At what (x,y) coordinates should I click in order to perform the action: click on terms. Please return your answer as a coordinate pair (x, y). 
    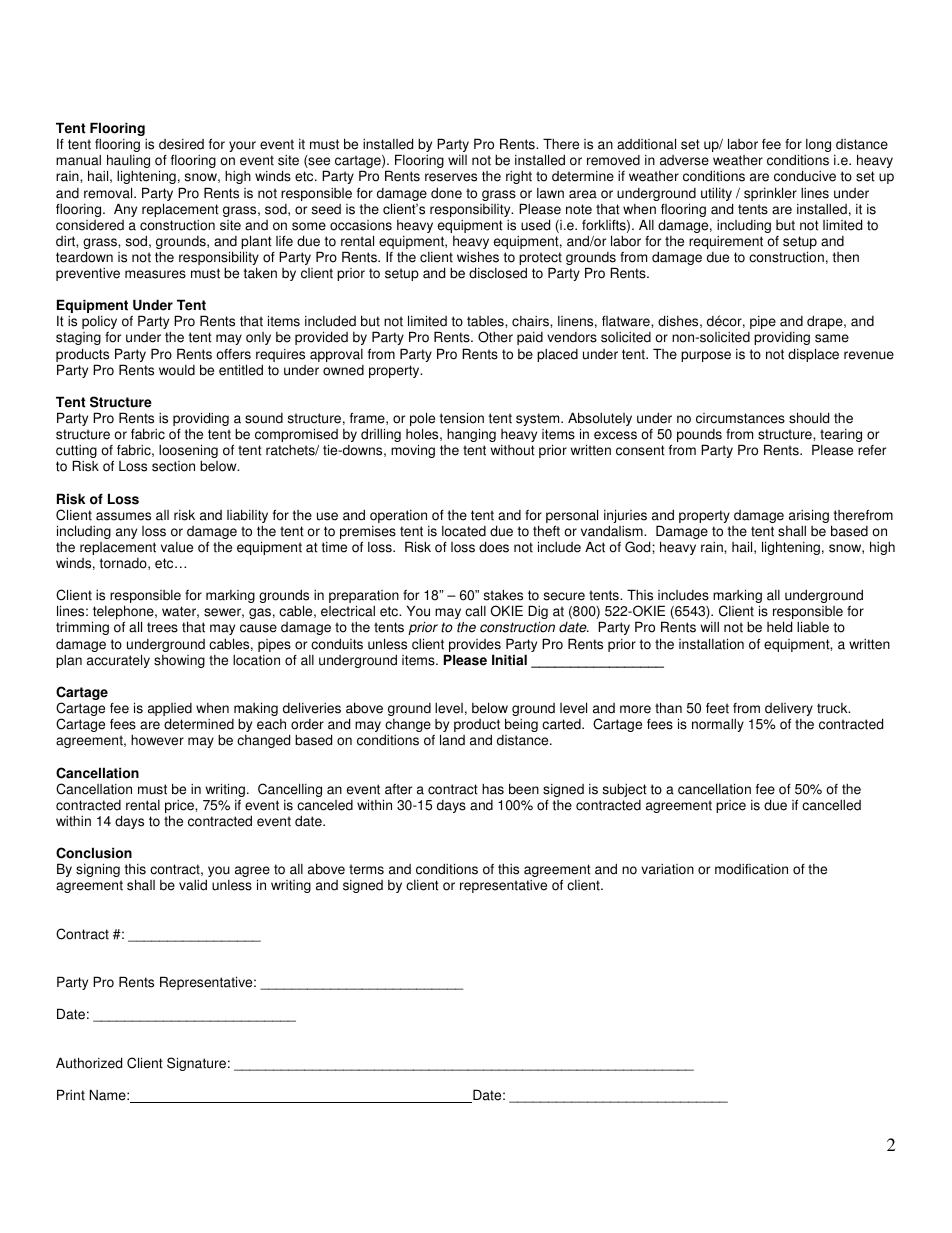
    Looking at the image, I should click on (366, 869).
